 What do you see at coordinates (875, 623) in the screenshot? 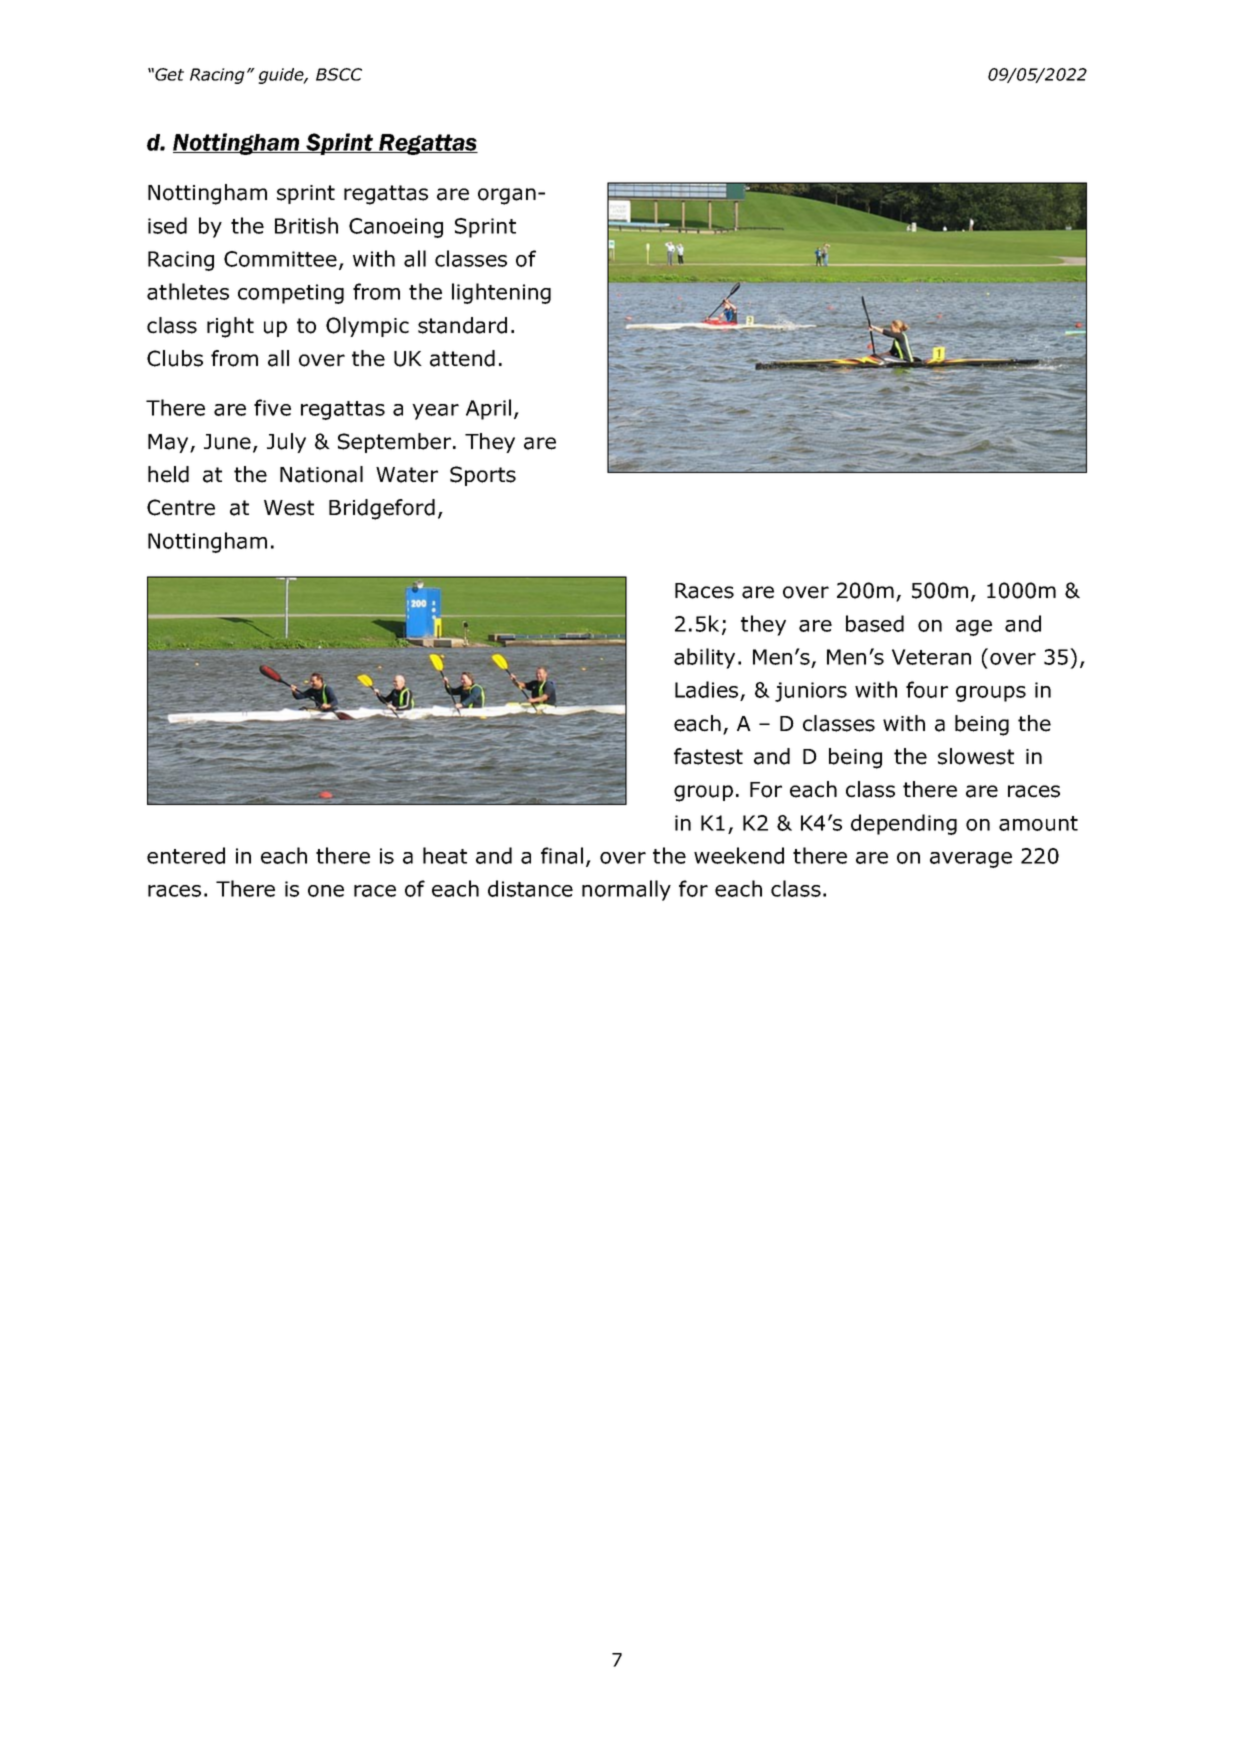
I see `based` at bounding box center [875, 623].
